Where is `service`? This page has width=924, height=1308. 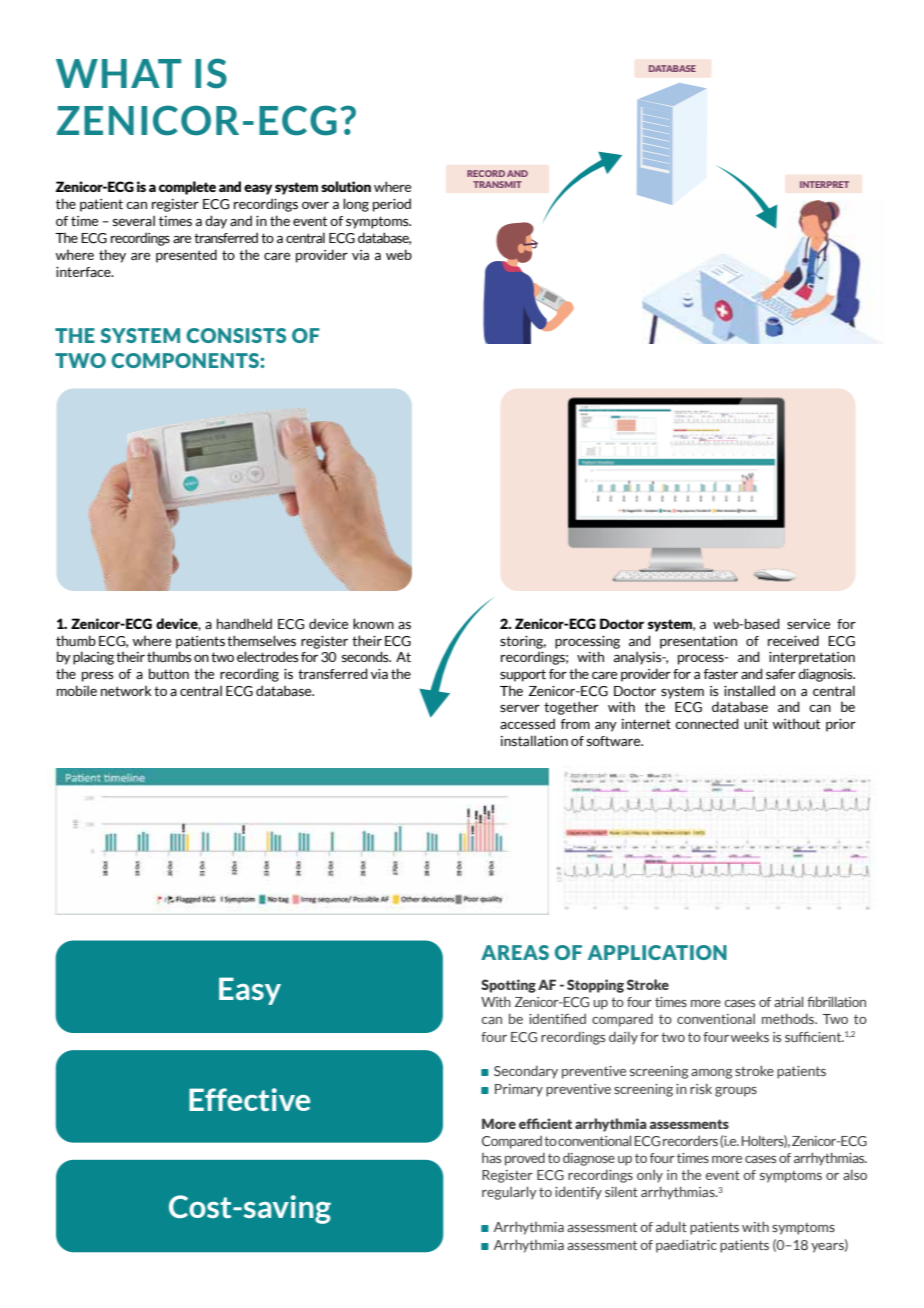 service is located at coordinates (808, 624).
